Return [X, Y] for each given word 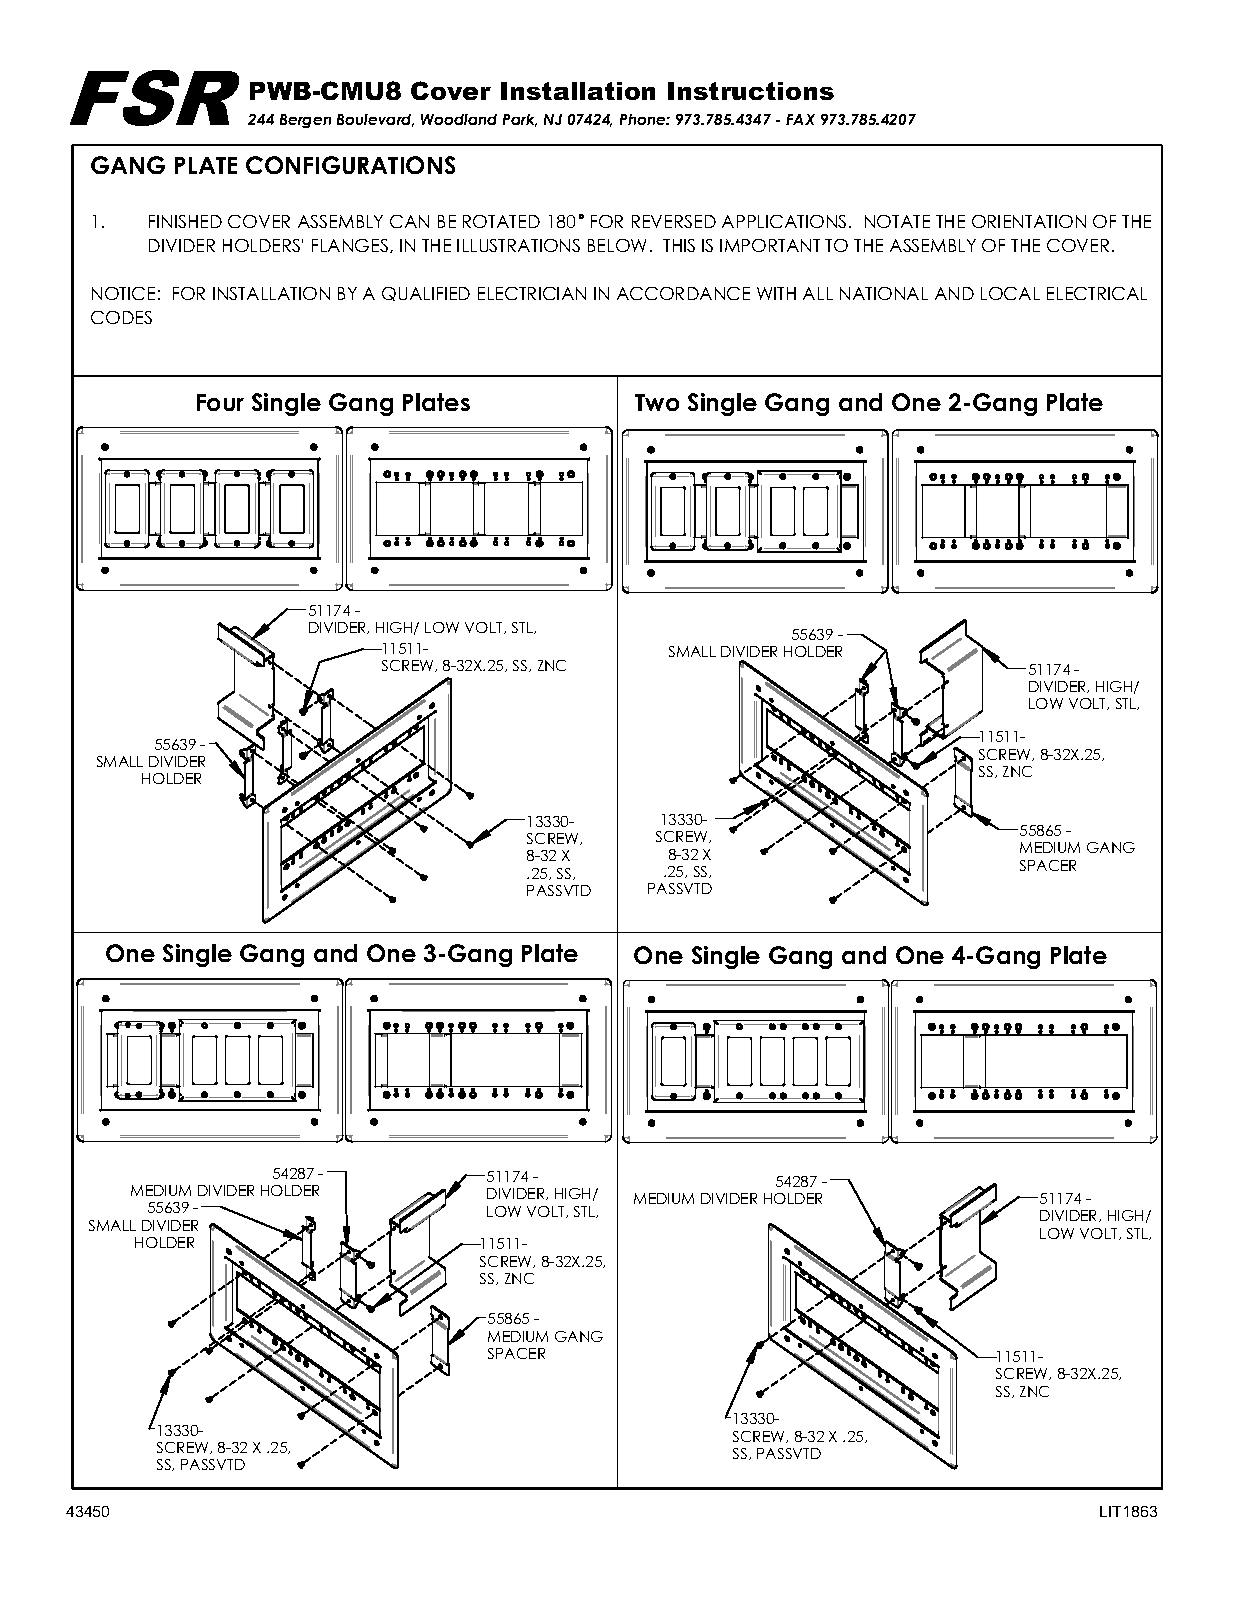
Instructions [751, 91]
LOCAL [1010, 293]
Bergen [305, 121]
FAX [800, 119]
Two [657, 402]
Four [220, 402]
